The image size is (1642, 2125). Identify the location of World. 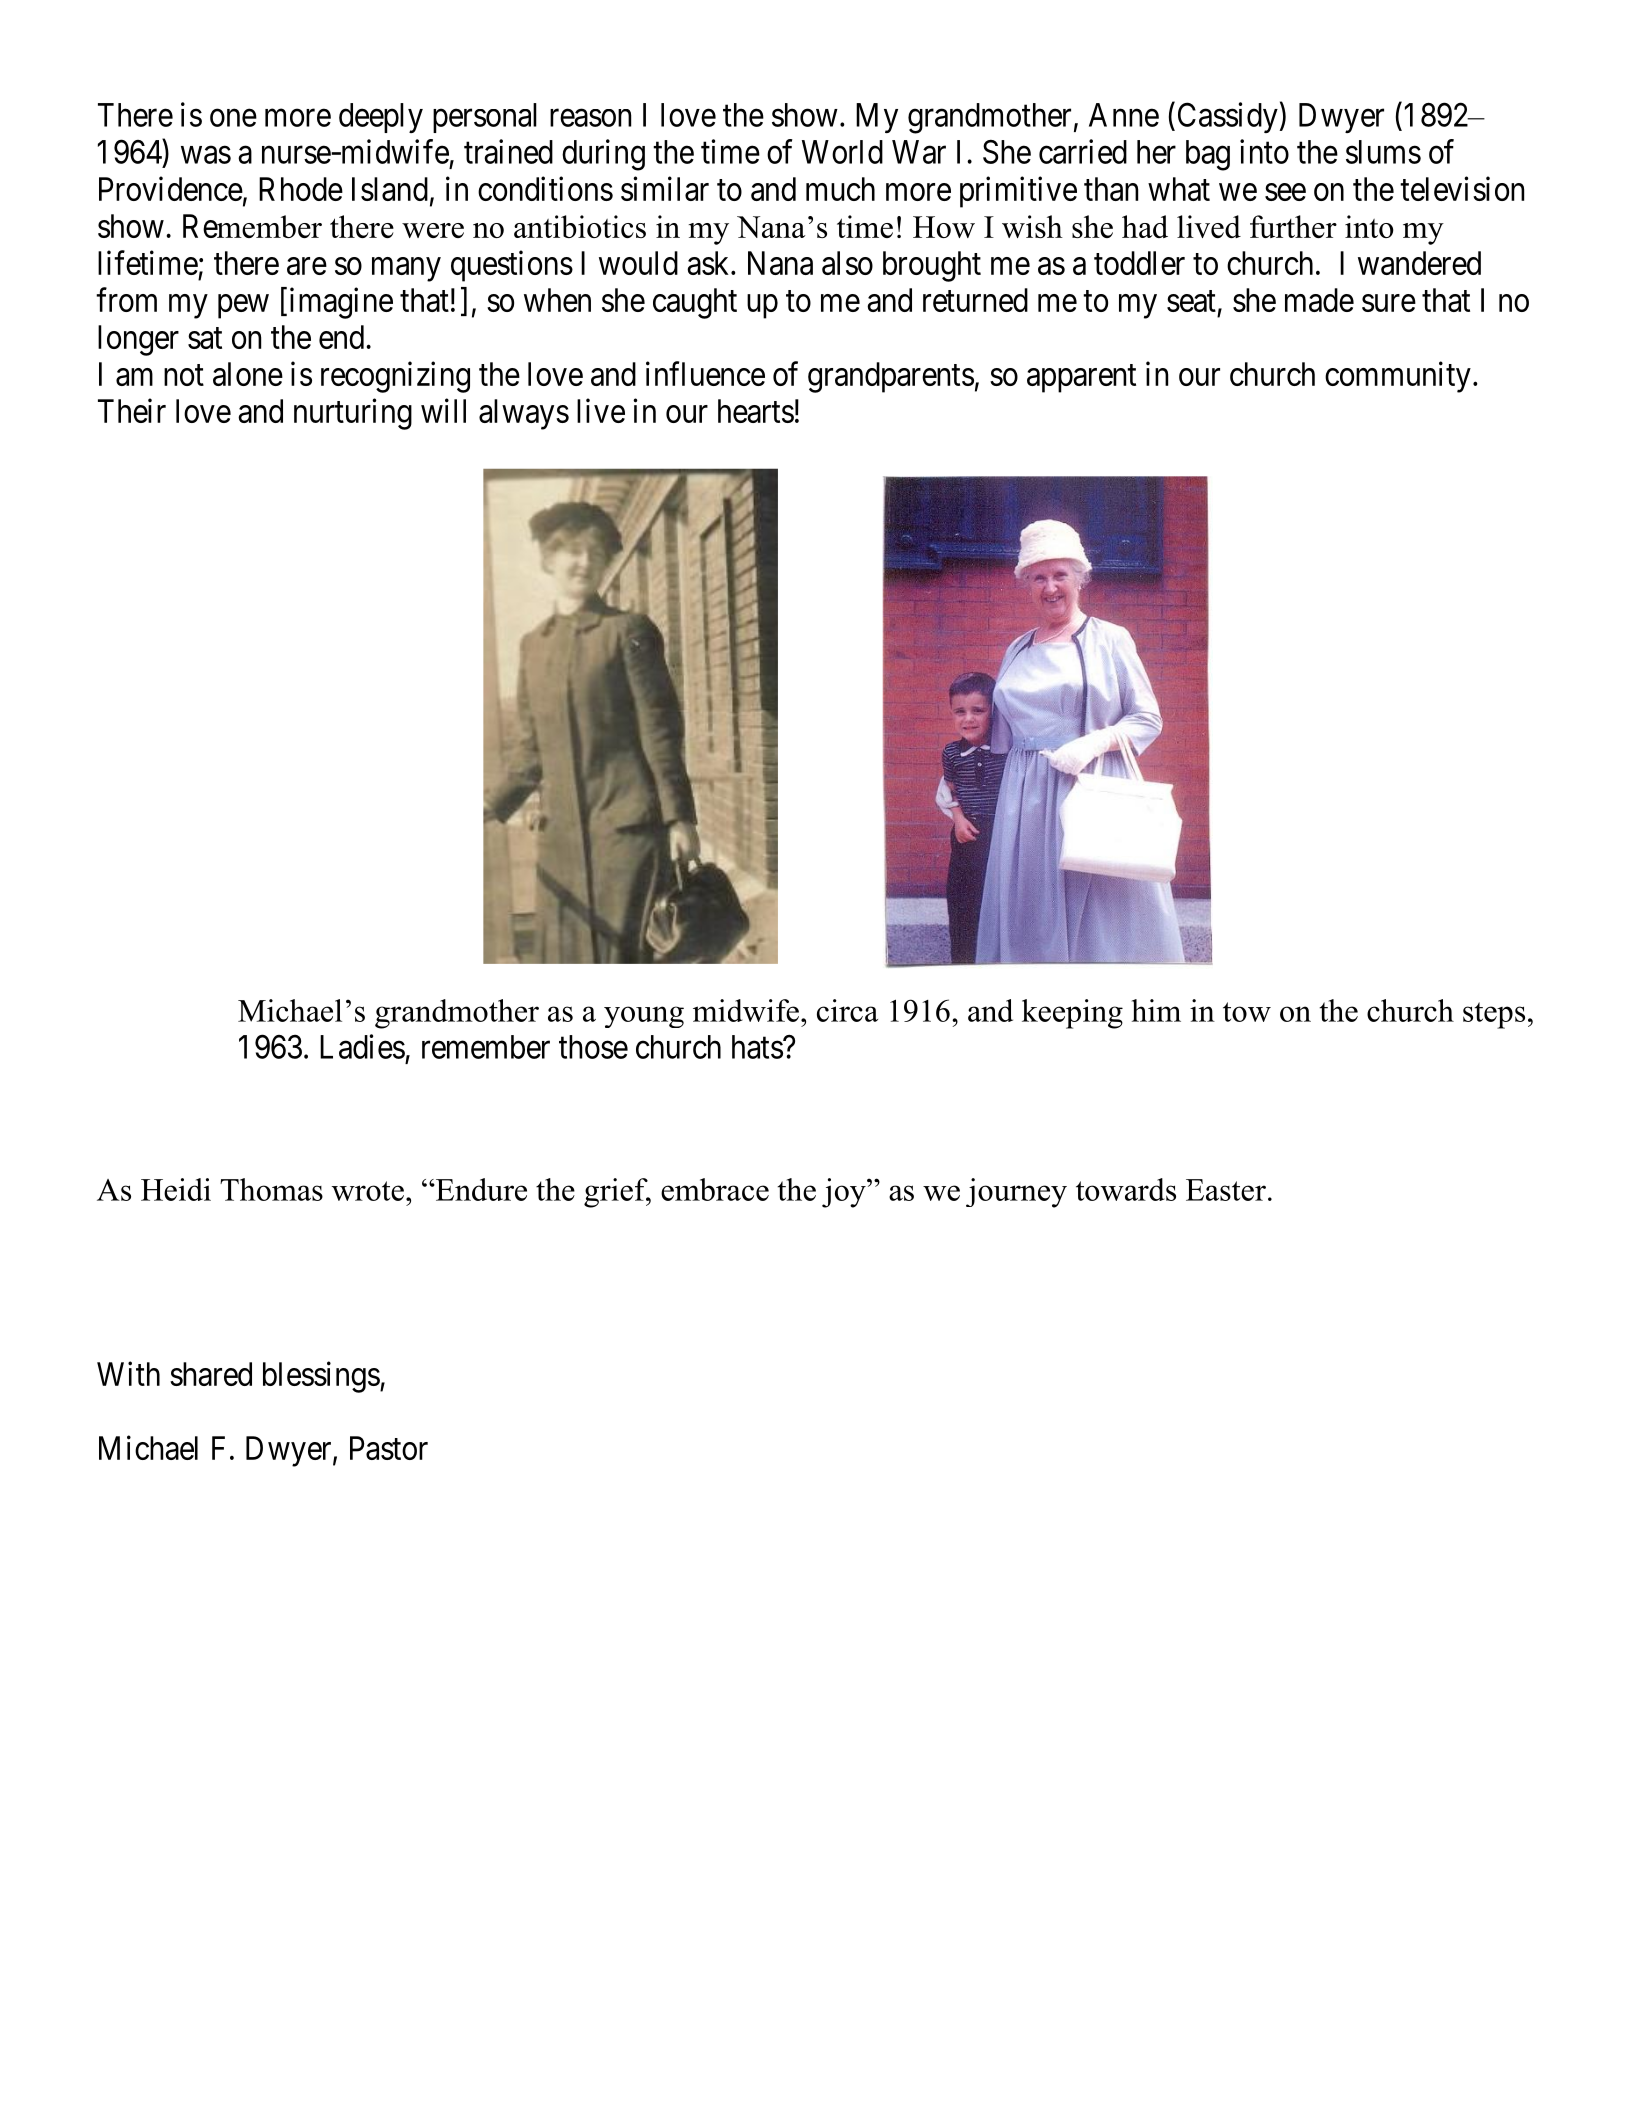
(842, 152).
